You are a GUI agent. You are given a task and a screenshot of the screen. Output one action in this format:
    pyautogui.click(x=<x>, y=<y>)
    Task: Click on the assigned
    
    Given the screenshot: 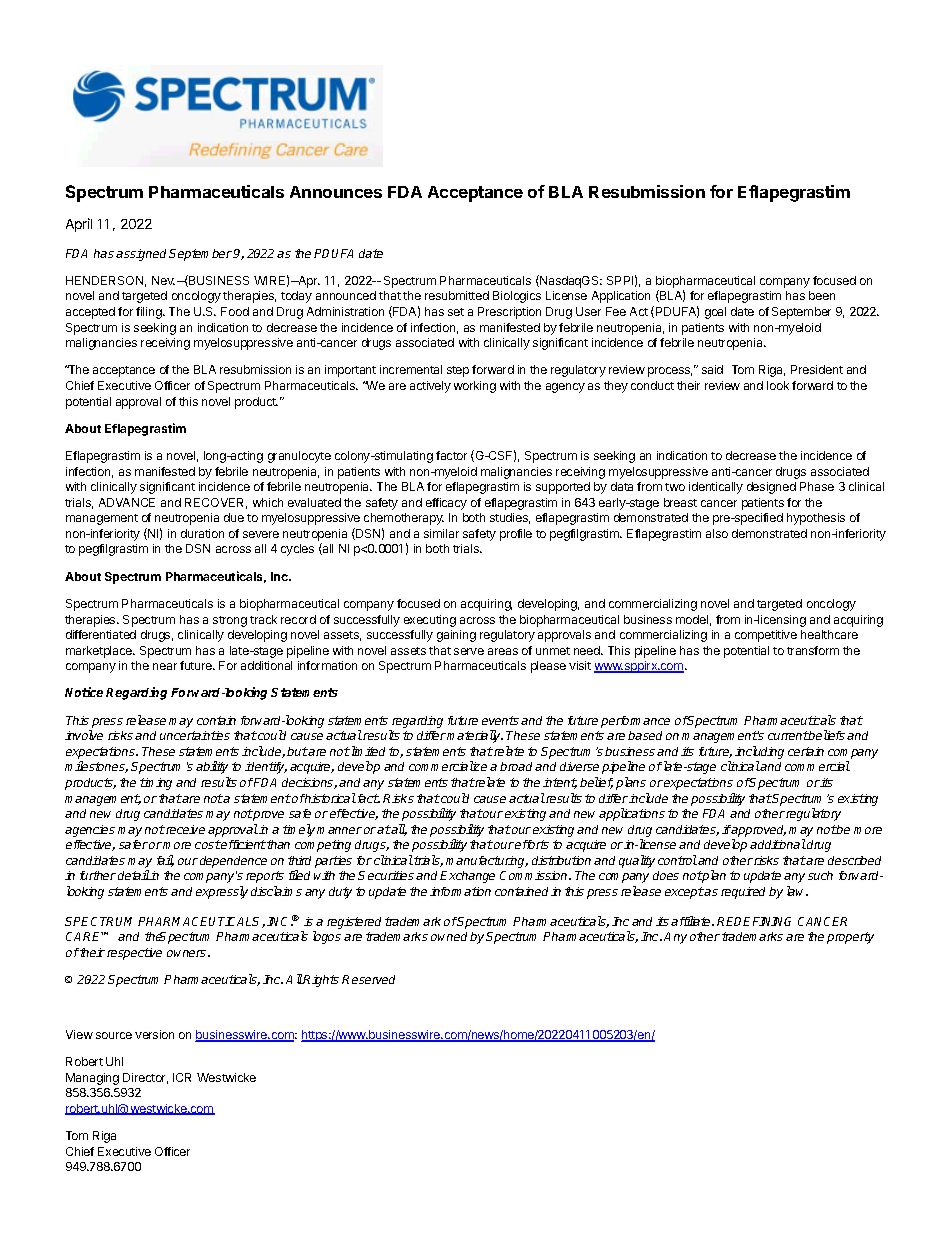 What is the action you would take?
    pyautogui.click(x=143, y=255)
